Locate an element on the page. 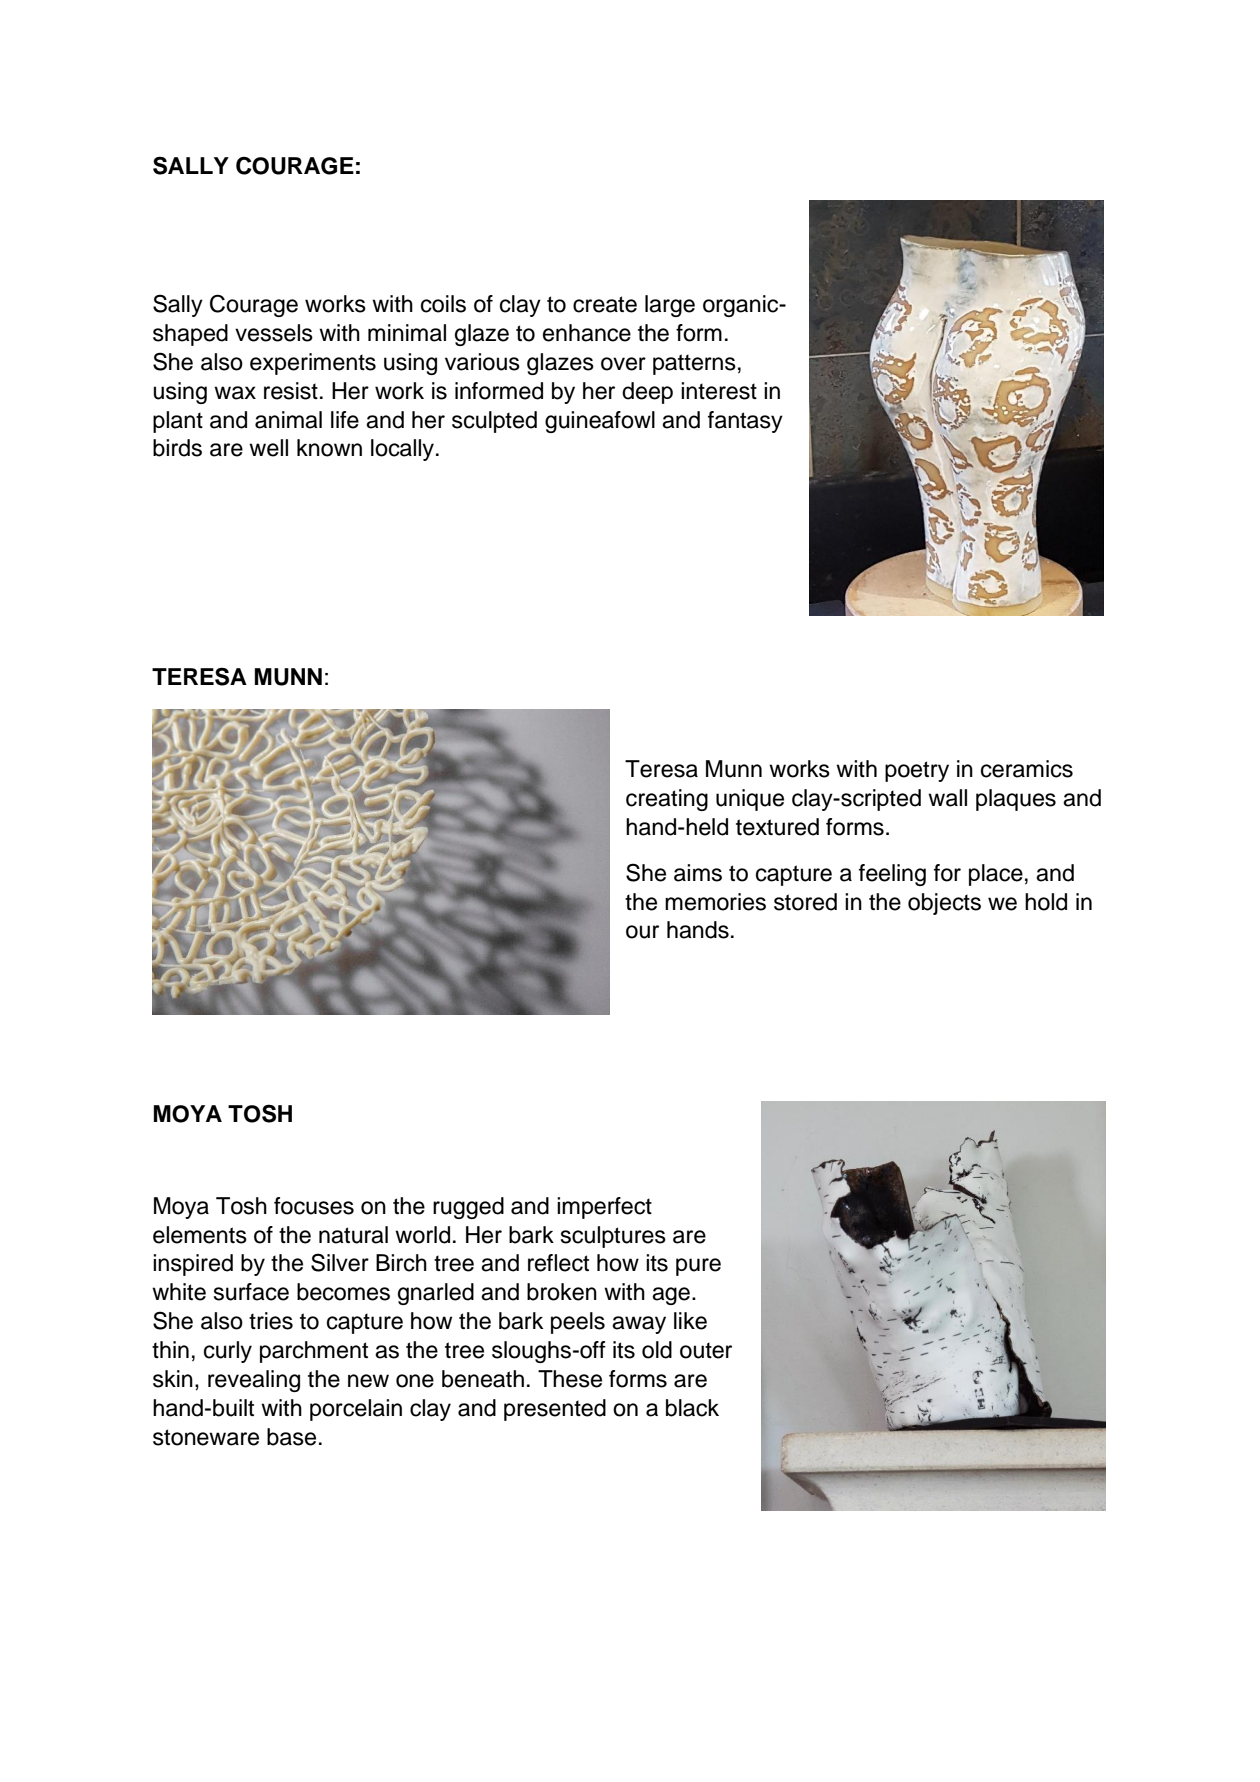  enhance is located at coordinates (587, 333).
